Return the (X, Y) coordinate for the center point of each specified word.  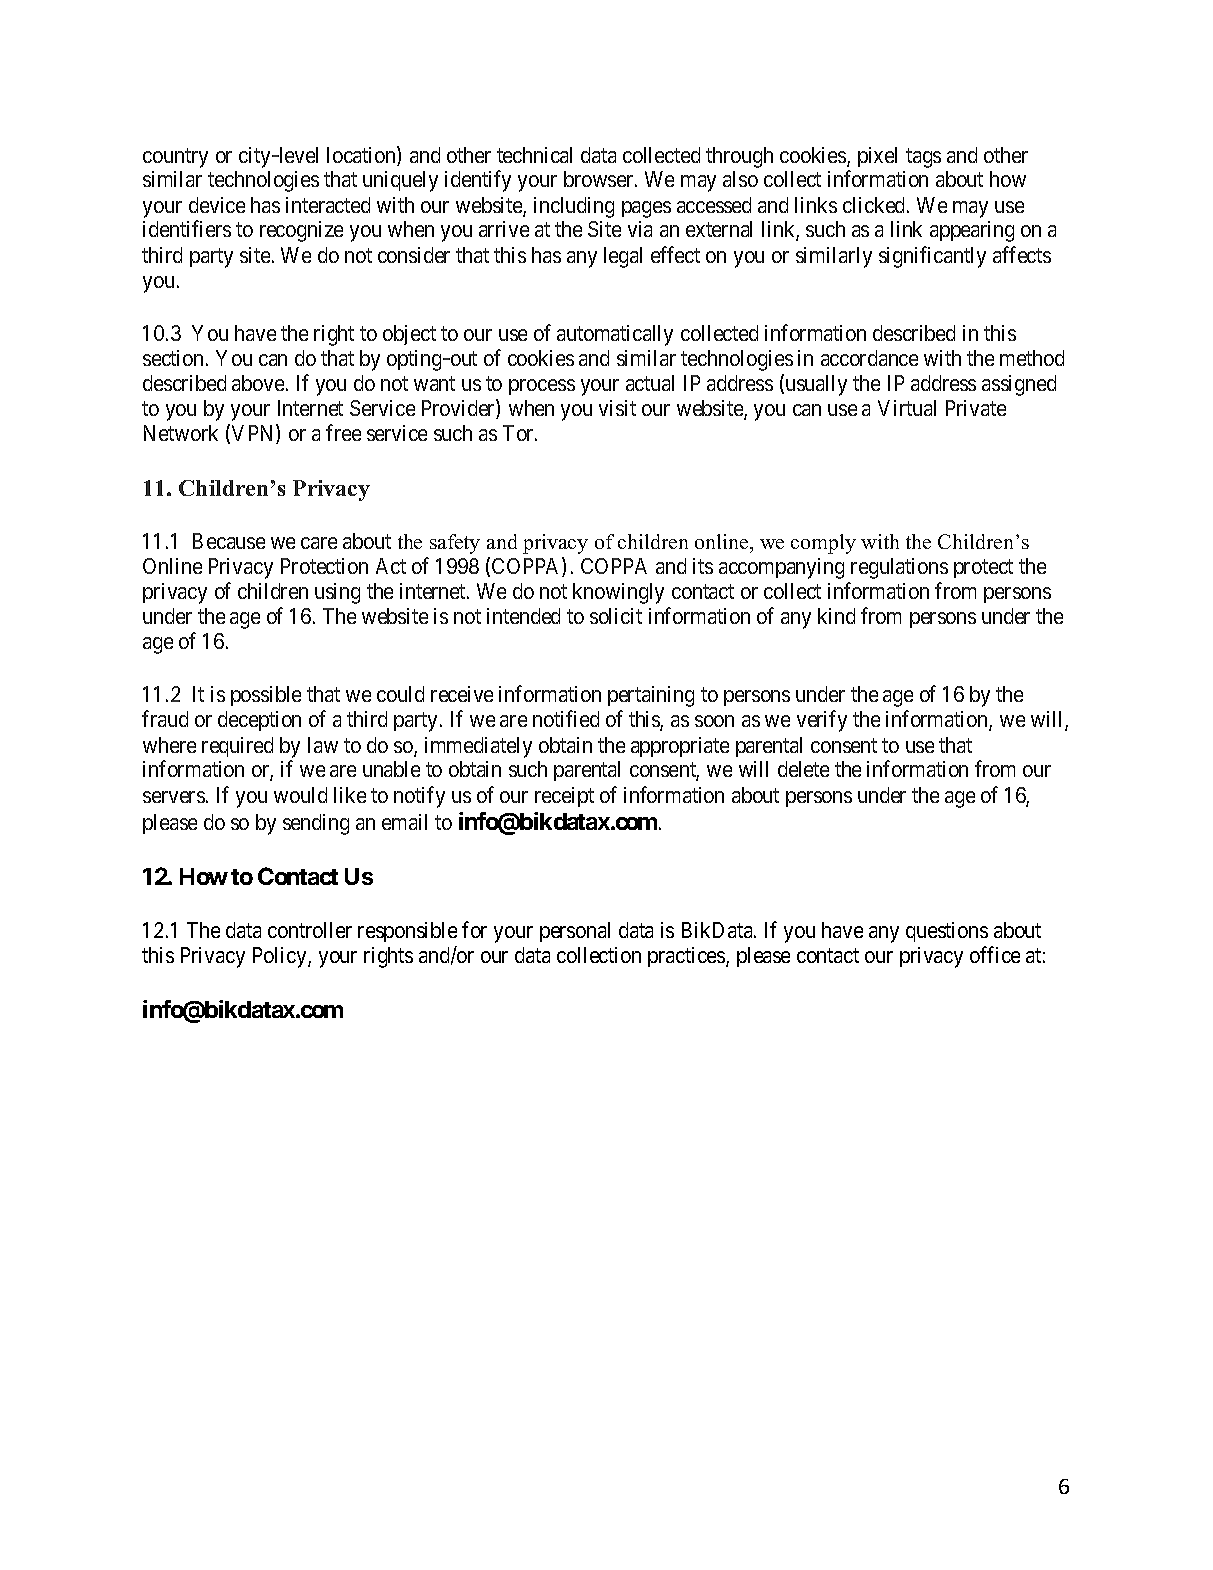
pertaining (651, 696)
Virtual (907, 408)
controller (310, 930)
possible (266, 696)
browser (600, 179)
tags (923, 158)
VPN (254, 434)
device (217, 205)
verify (822, 721)
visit (617, 408)
